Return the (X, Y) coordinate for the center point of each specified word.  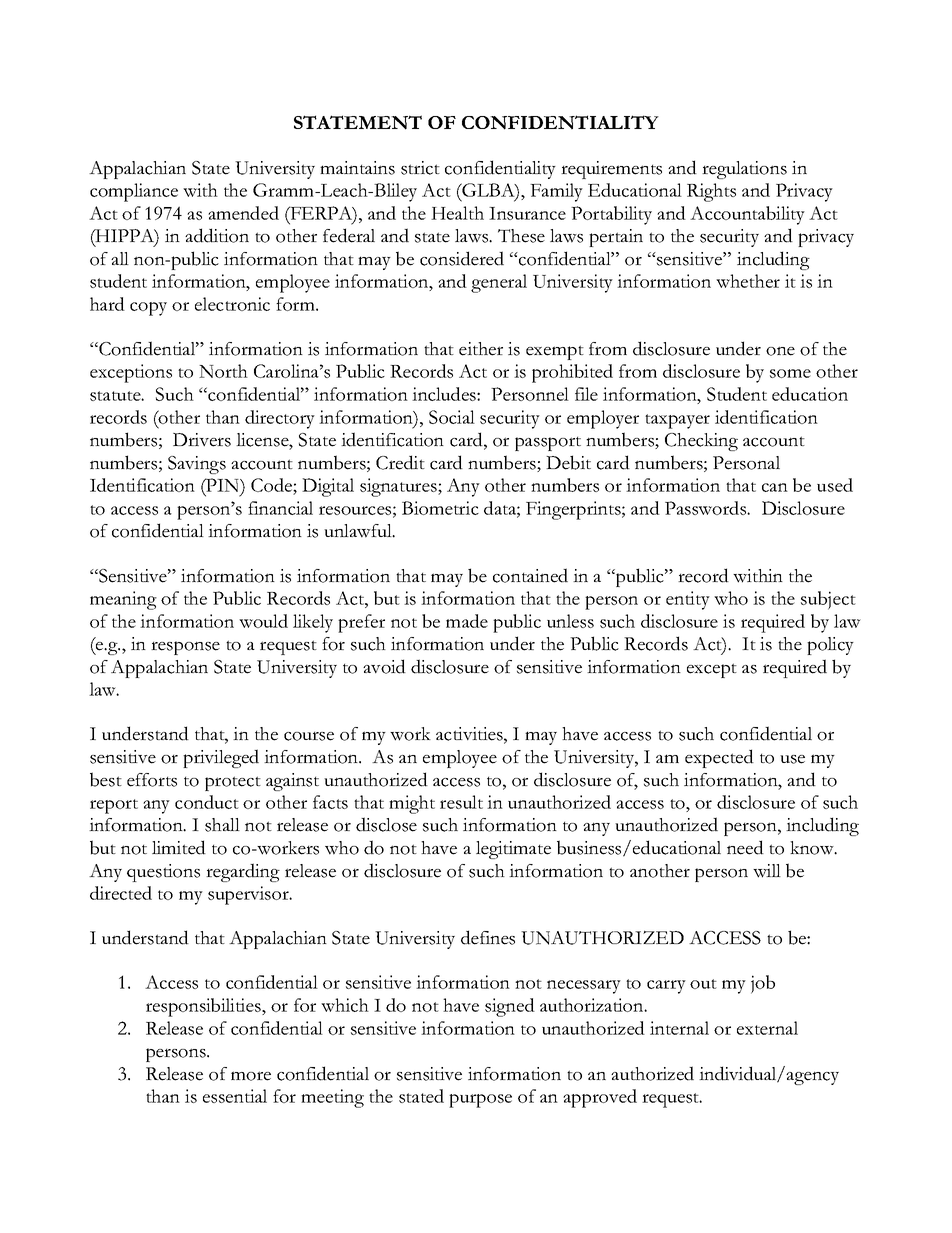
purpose (480, 1101)
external (767, 1028)
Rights (711, 192)
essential (235, 1096)
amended (243, 213)
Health (457, 213)
